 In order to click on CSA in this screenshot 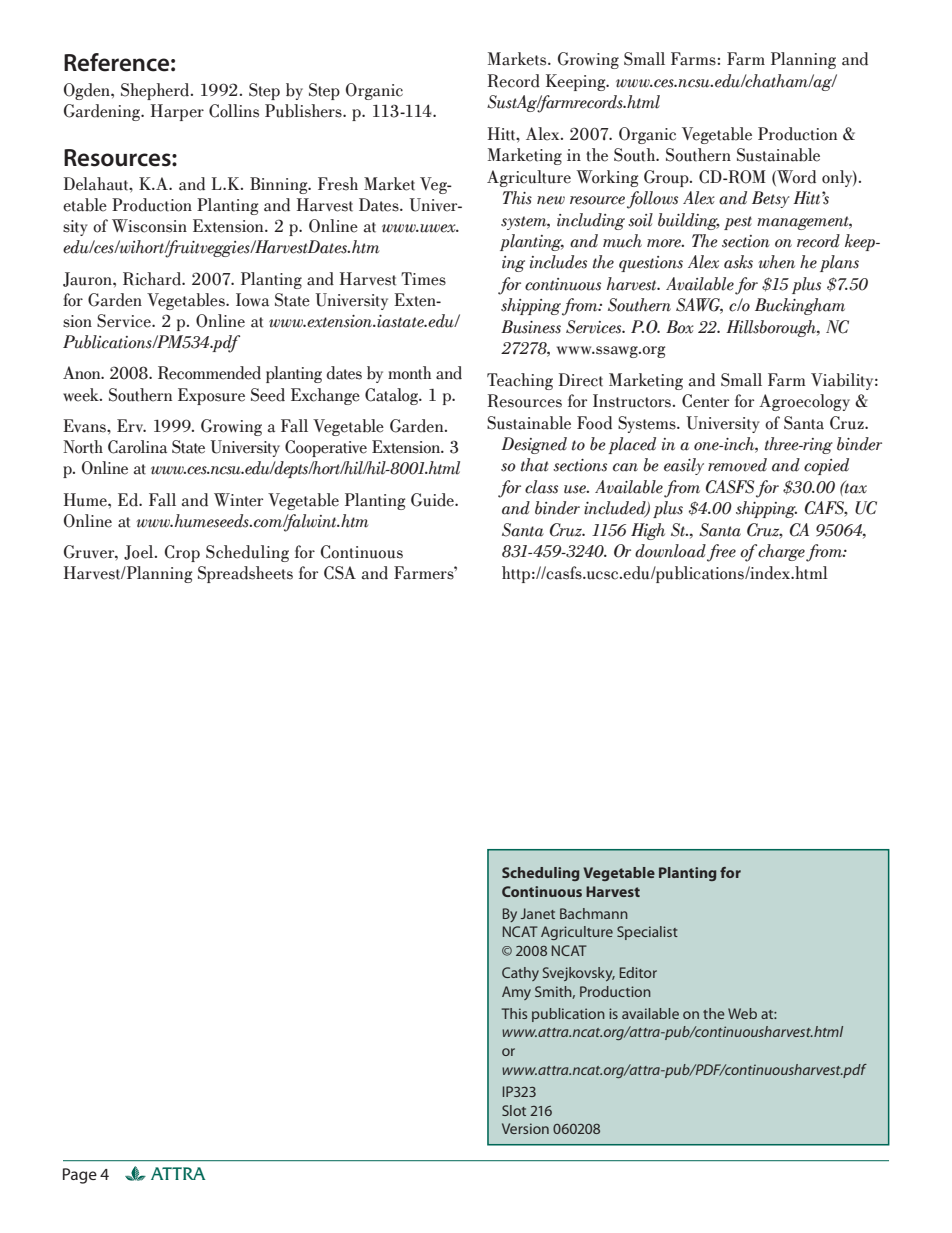, I will do `click(340, 573)`.
